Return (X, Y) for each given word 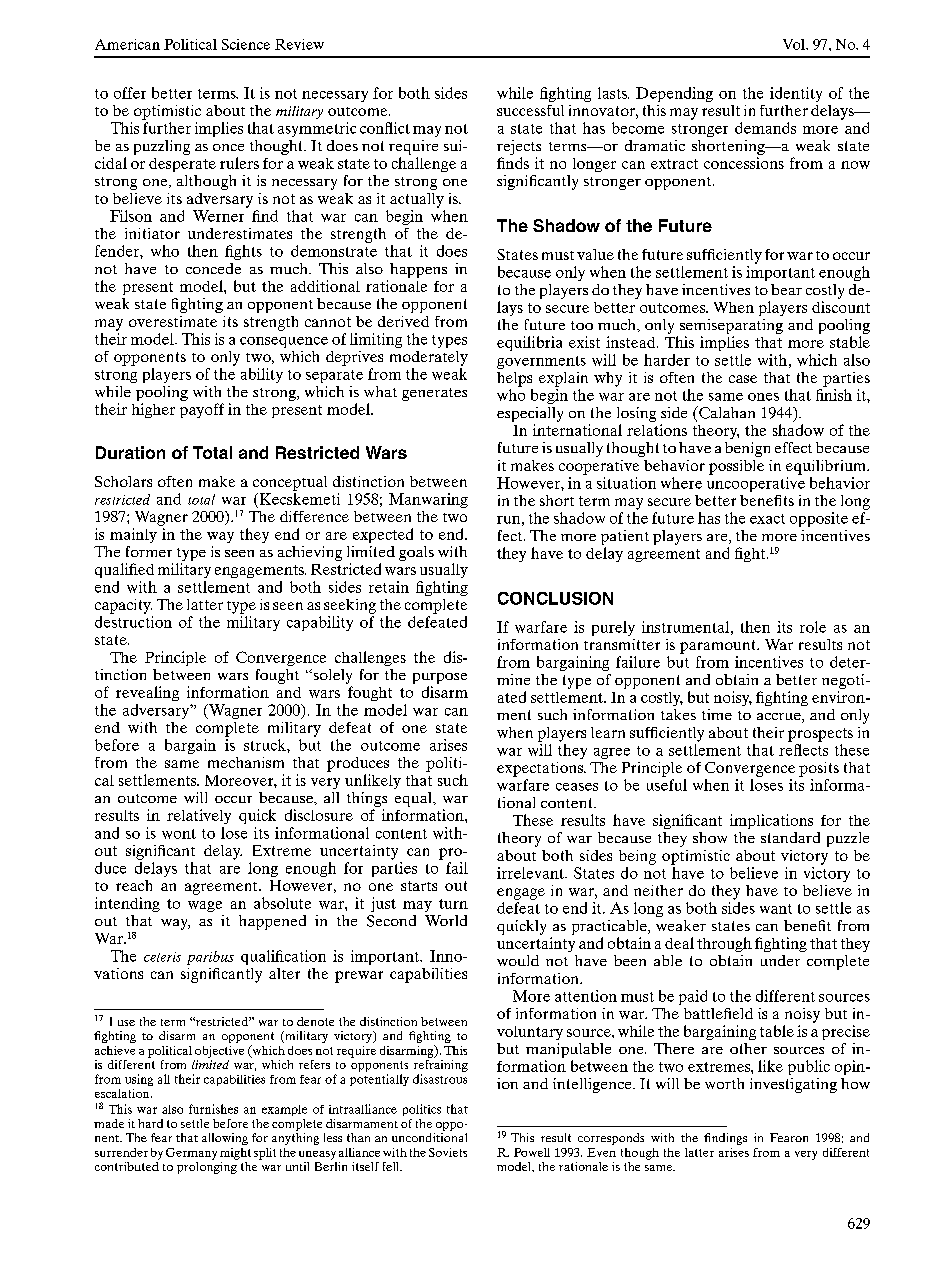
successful (530, 110)
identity (796, 94)
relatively (199, 816)
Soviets (448, 1152)
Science (246, 44)
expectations (541, 769)
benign (747, 449)
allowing (225, 1139)
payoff (202, 410)
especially (530, 414)
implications (771, 821)
